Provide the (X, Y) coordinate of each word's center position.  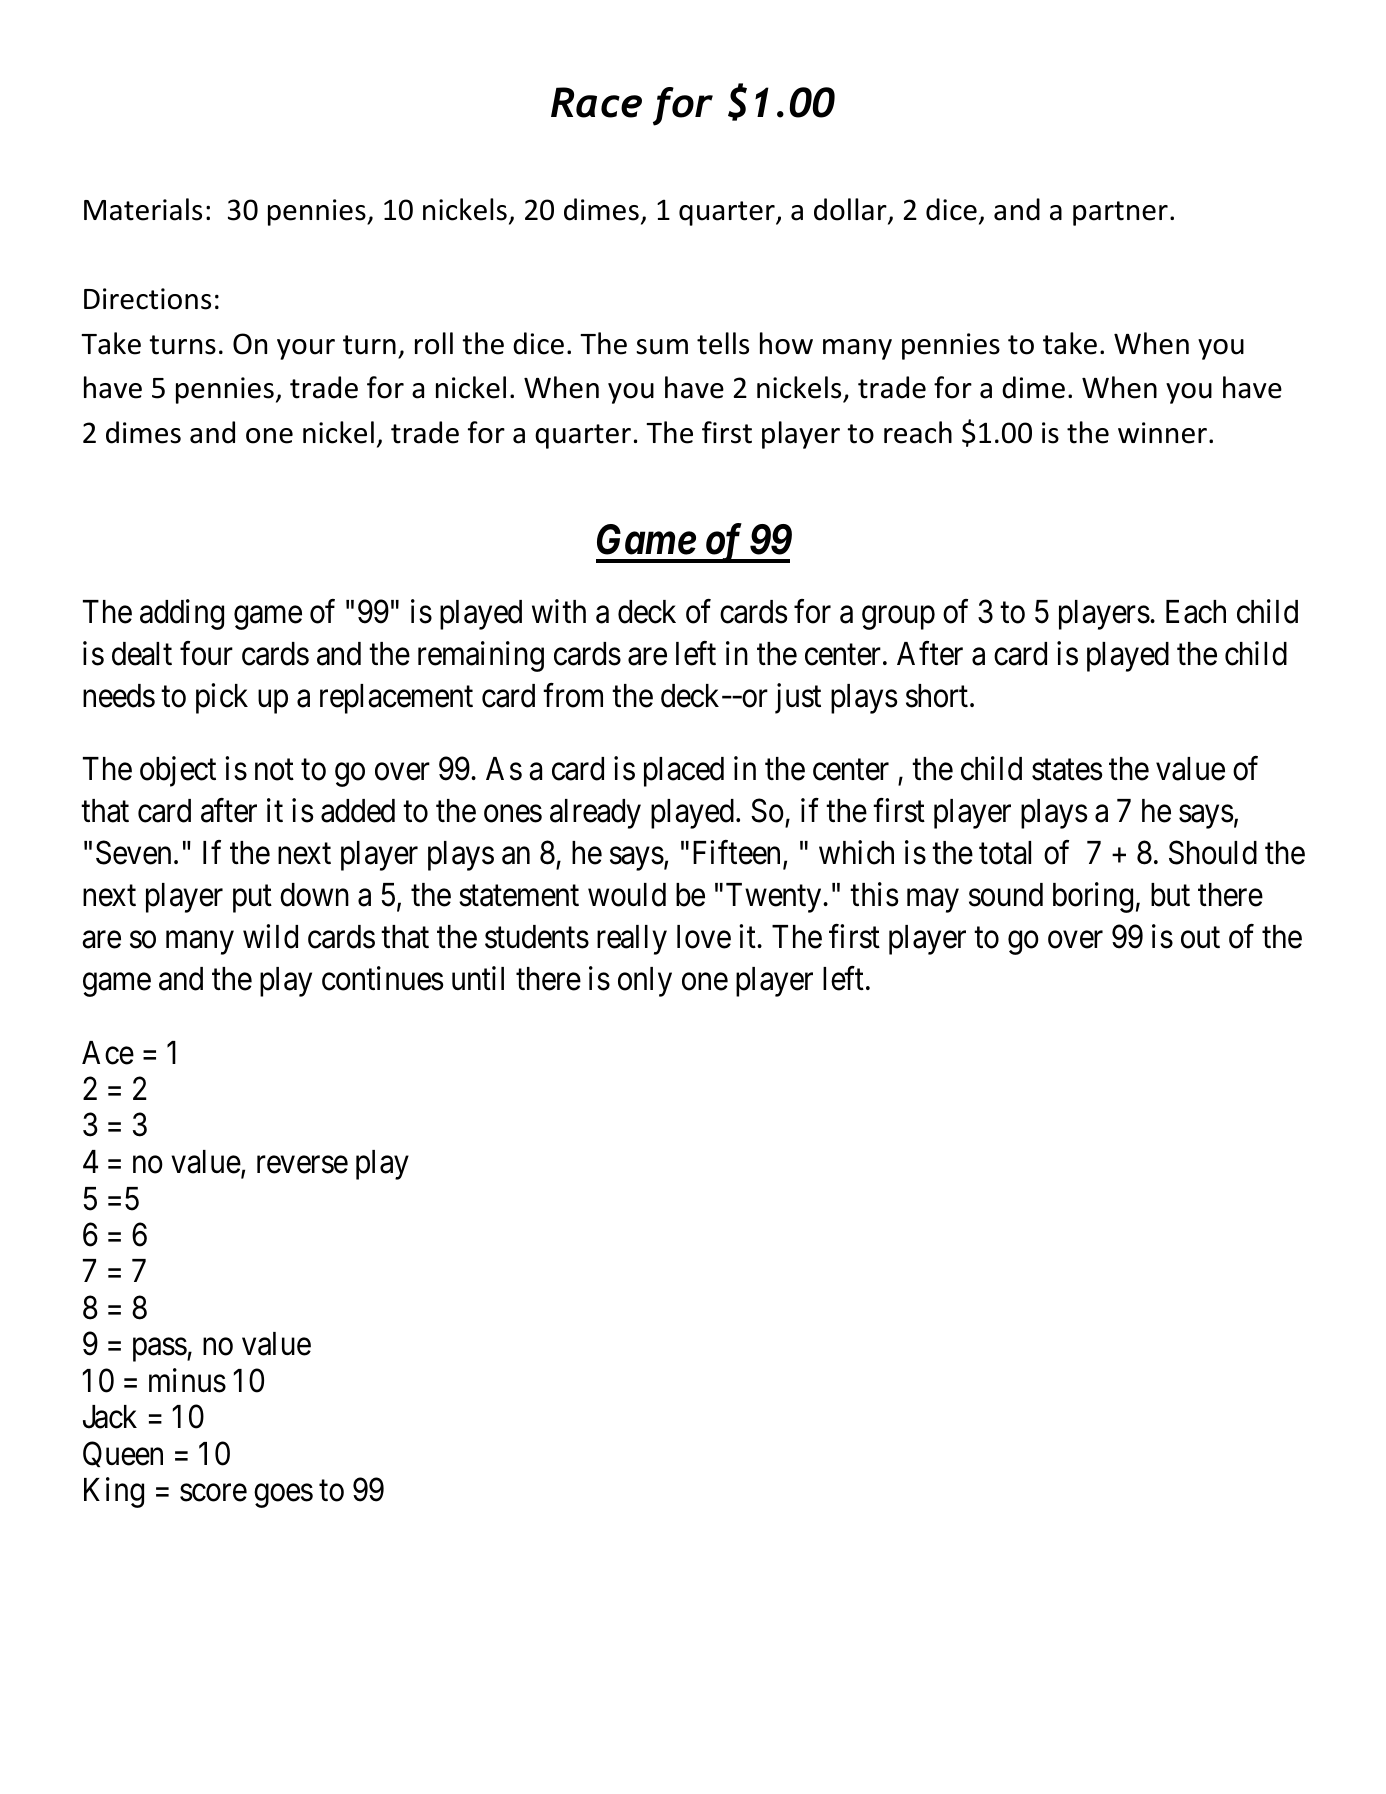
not (274, 770)
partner (1120, 213)
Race (596, 102)
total (1005, 853)
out (1200, 938)
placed (684, 772)
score (213, 1493)
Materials (143, 209)
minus (187, 1380)
